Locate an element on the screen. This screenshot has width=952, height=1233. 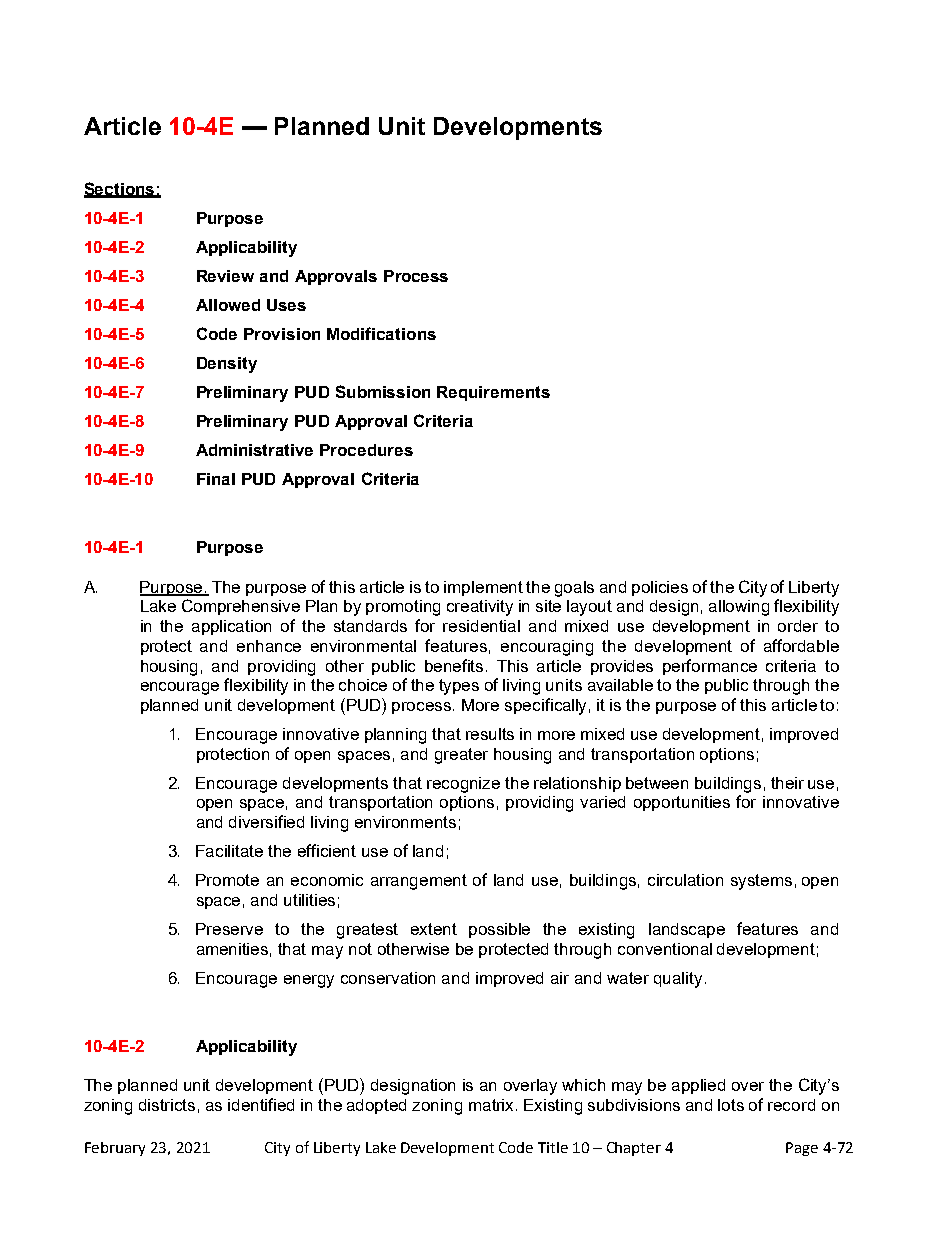
Modifications is located at coordinates (381, 333).
